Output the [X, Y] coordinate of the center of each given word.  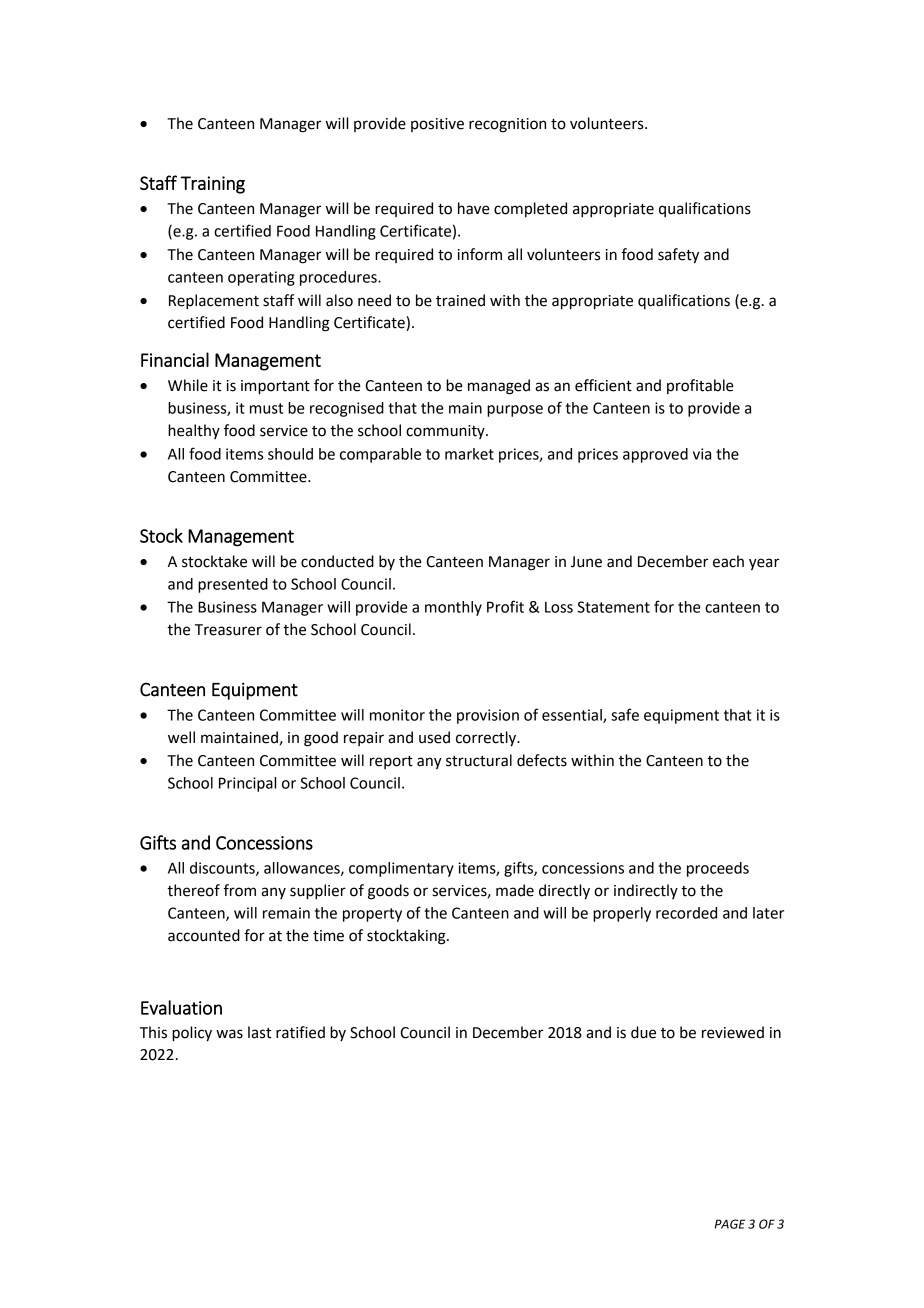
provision [488, 716]
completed [530, 209]
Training [212, 185]
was [229, 1034]
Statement [613, 607]
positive [437, 125]
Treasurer [228, 630]
